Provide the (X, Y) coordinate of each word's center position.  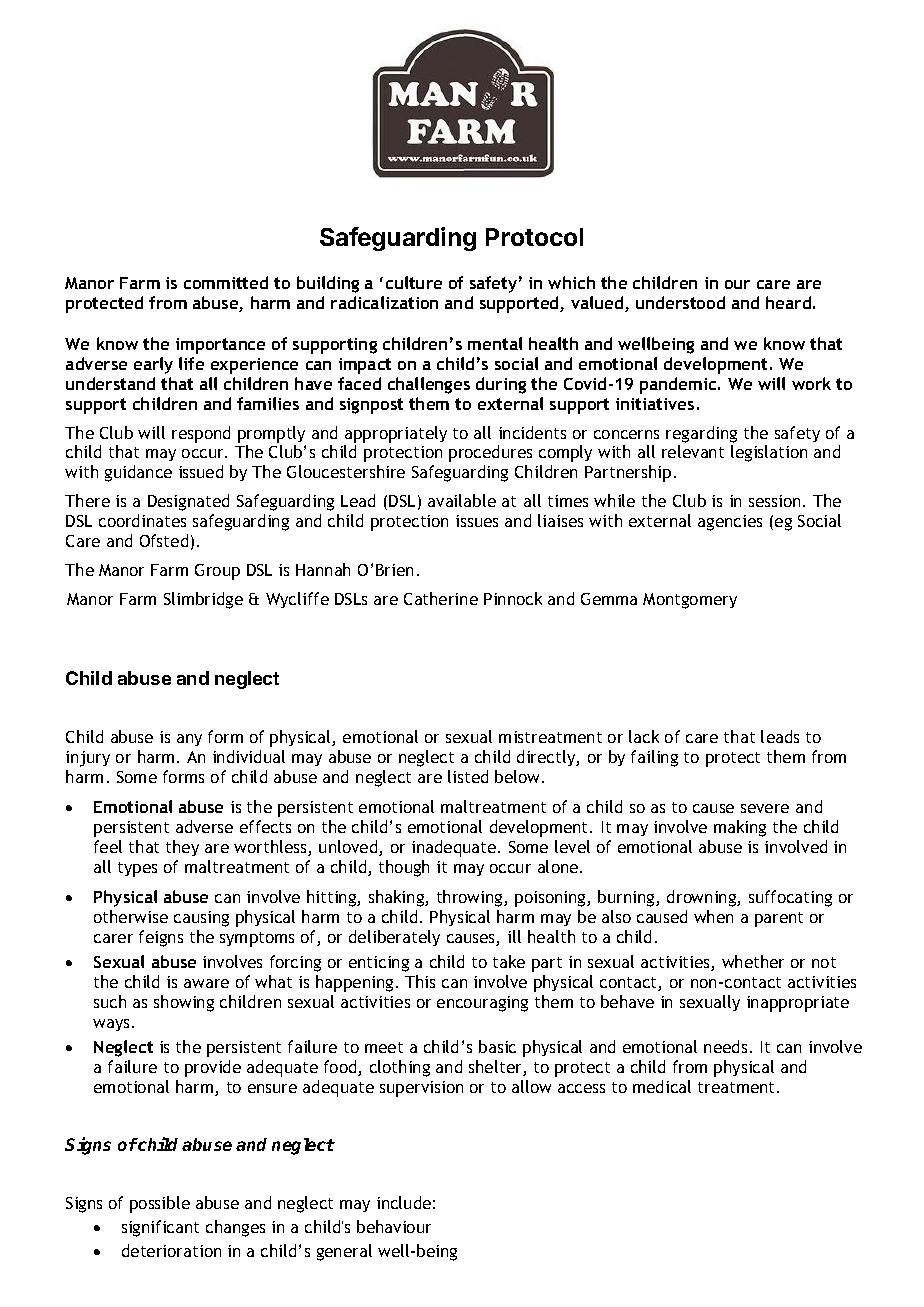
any (189, 740)
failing (654, 758)
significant (160, 1228)
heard (788, 302)
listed (468, 776)
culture (414, 282)
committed (226, 282)
